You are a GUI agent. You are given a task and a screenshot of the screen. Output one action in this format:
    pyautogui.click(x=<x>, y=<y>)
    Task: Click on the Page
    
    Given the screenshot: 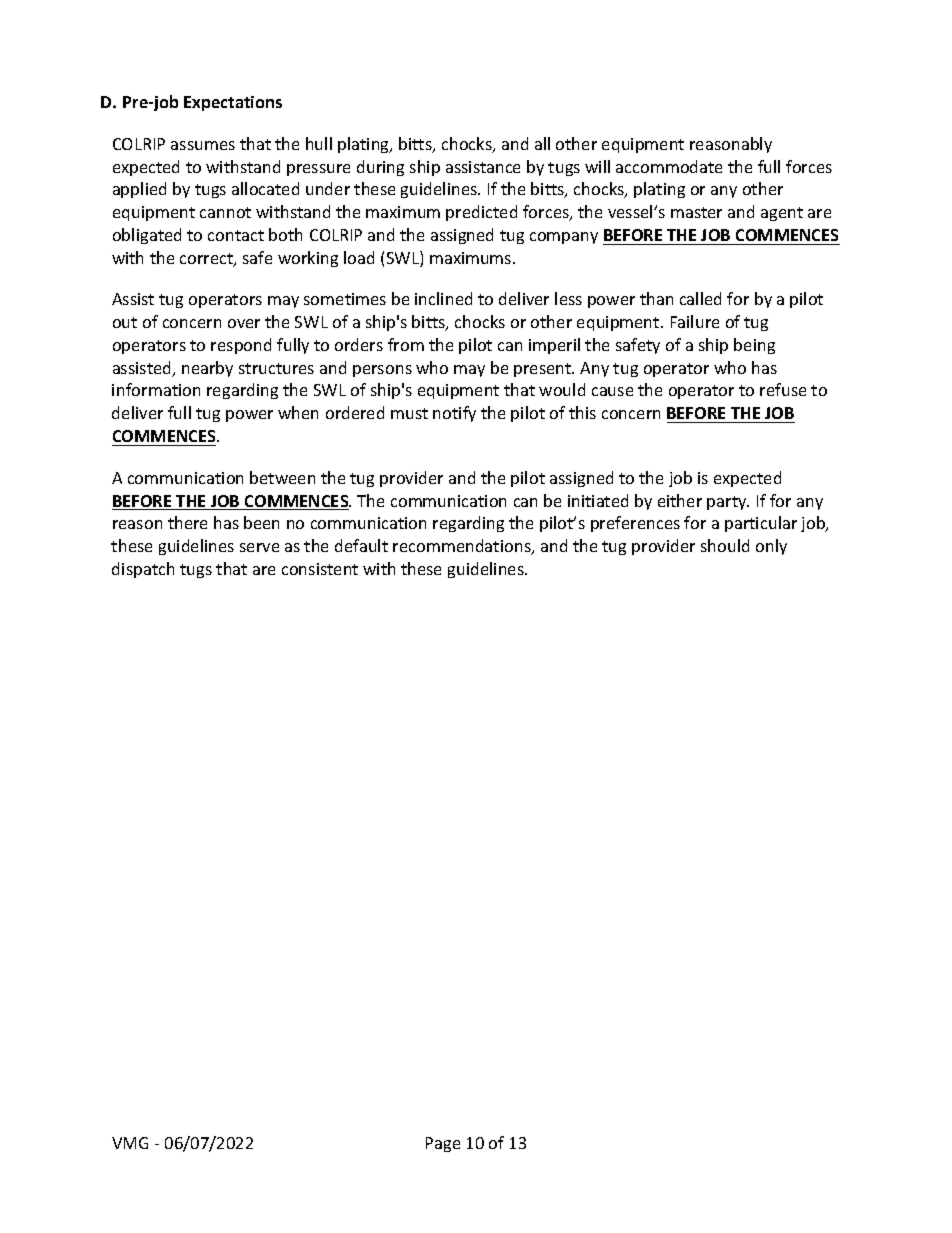 What is the action you would take?
    pyautogui.click(x=443, y=1144)
